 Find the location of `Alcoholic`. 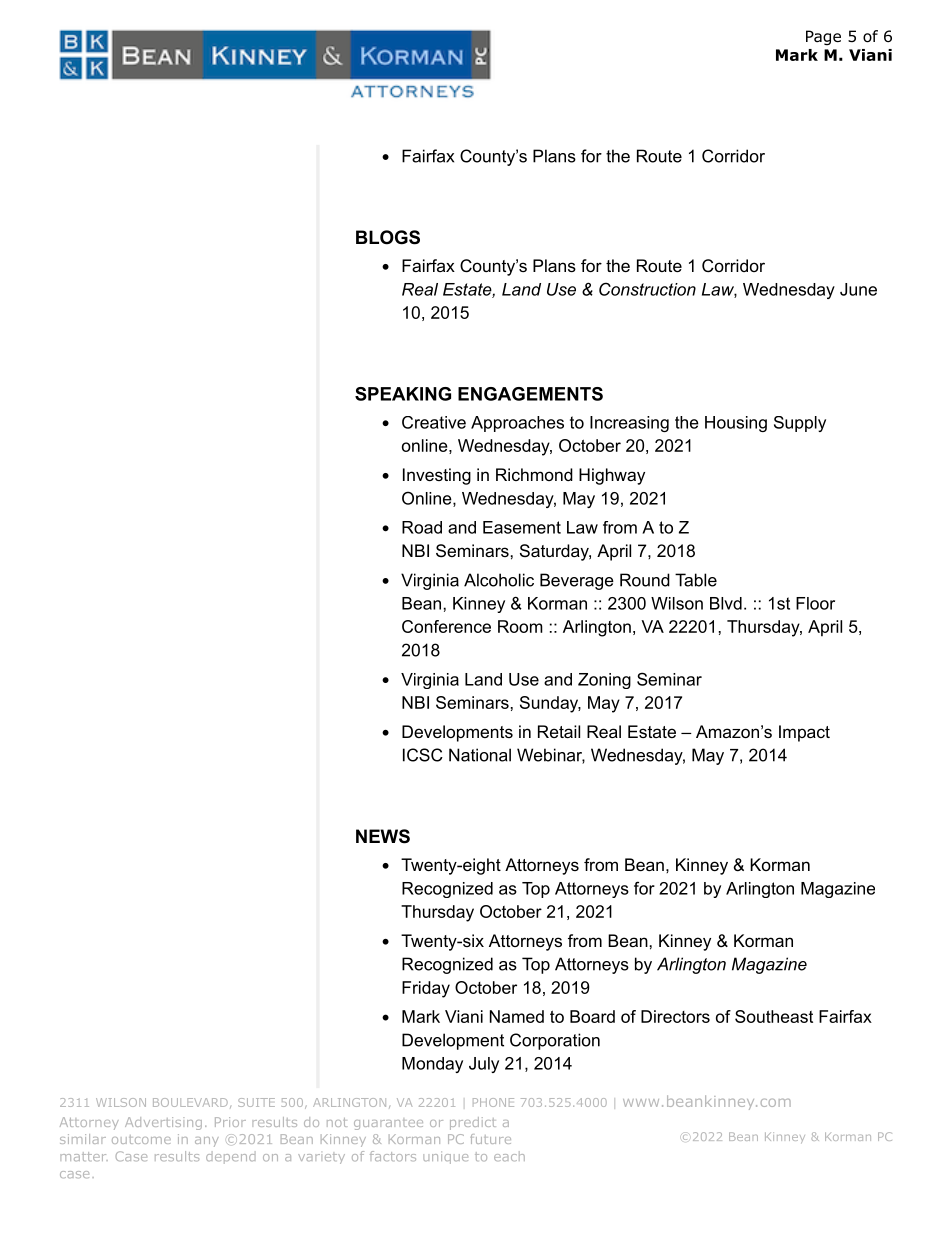

Alcoholic is located at coordinates (499, 580).
